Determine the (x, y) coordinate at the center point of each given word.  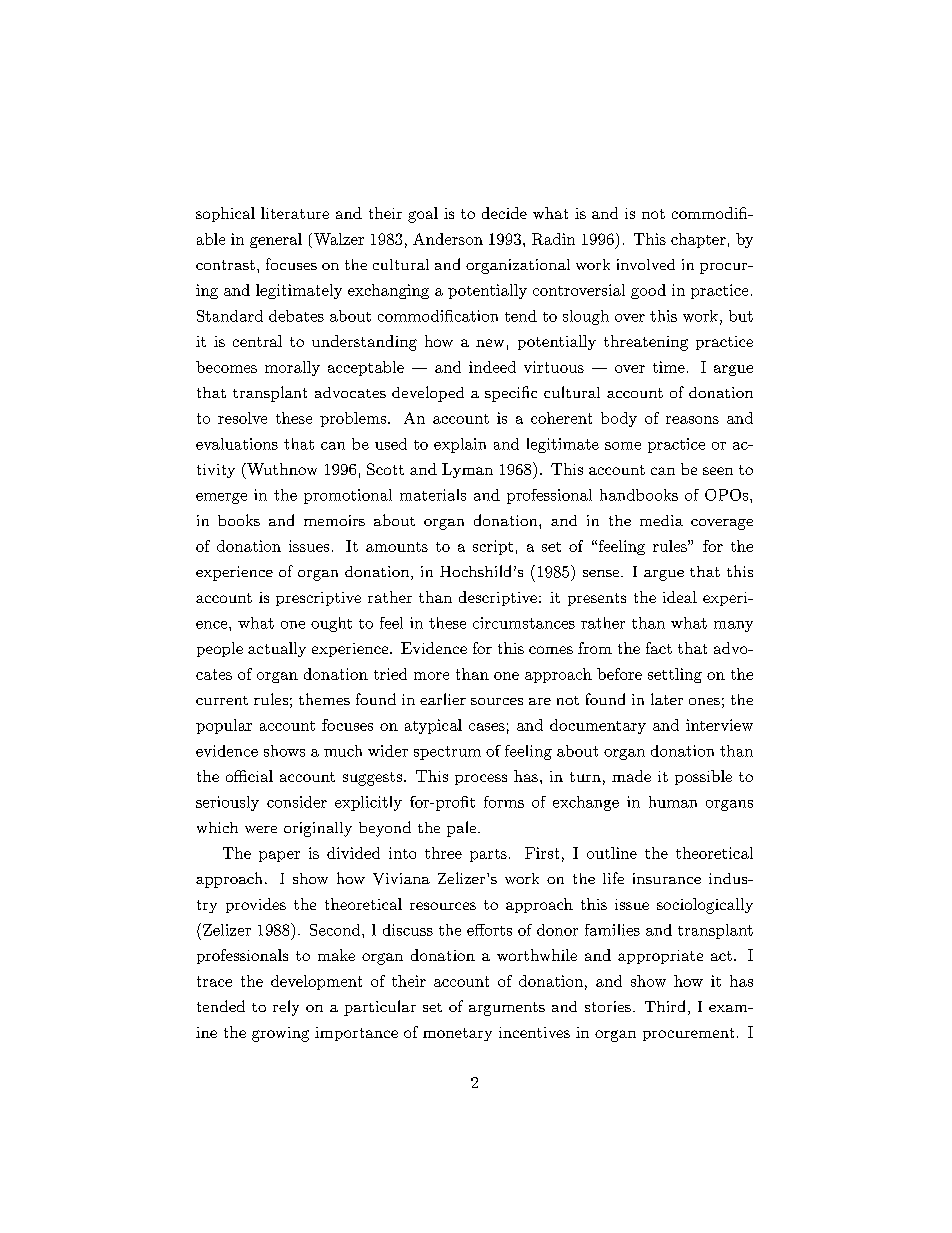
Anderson (448, 239)
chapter (698, 240)
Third (665, 1006)
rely (286, 1008)
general (276, 240)
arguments (507, 1009)
